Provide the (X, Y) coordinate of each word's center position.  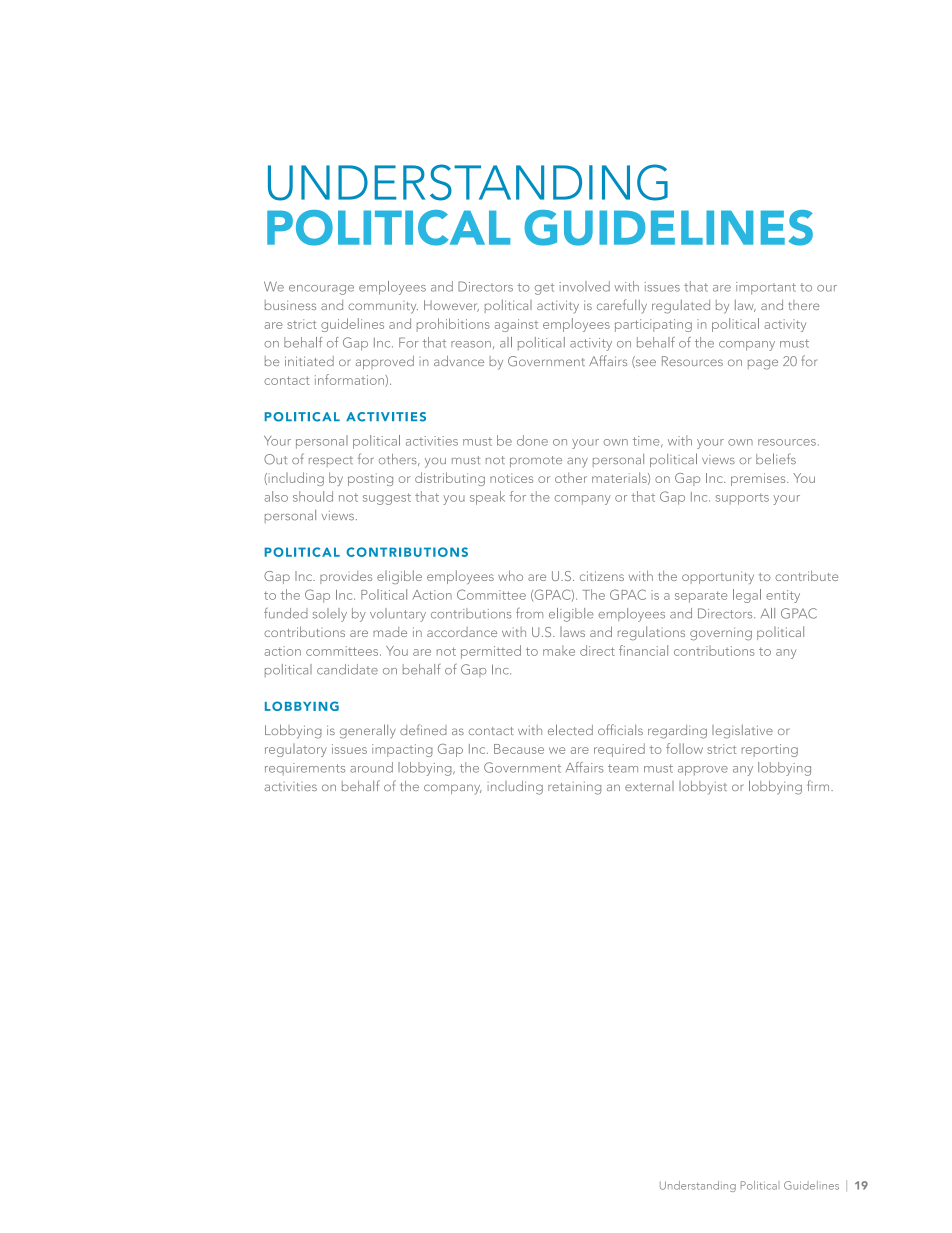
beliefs (776, 459)
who (510, 575)
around (371, 767)
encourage (321, 290)
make (559, 650)
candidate (347, 669)
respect (331, 461)
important (766, 288)
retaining (574, 788)
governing (721, 633)
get (544, 289)
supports (742, 499)
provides (346, 577)
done (532, 440)
